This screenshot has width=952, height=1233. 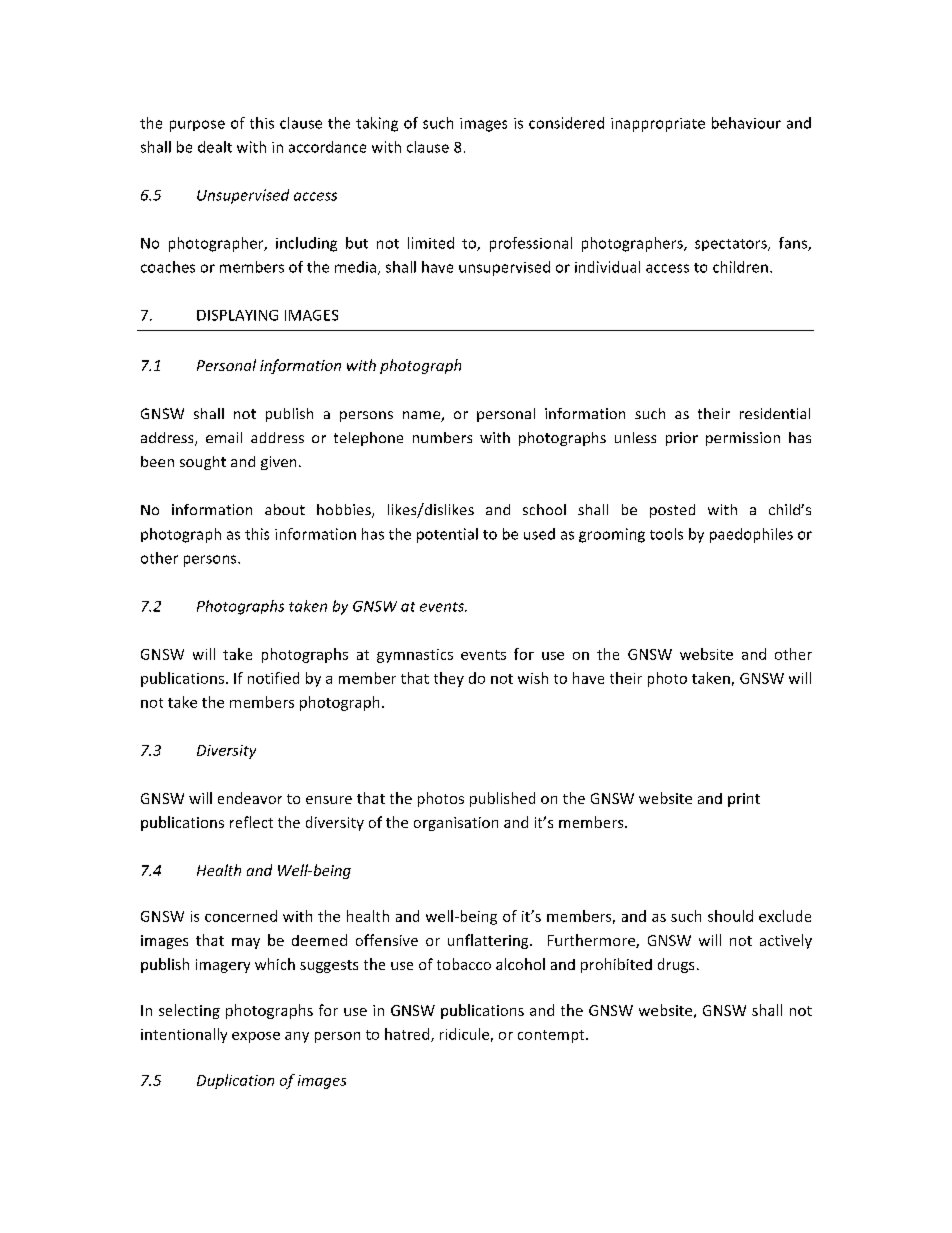 I want to click on dealt, so click(x=215, y=147).
